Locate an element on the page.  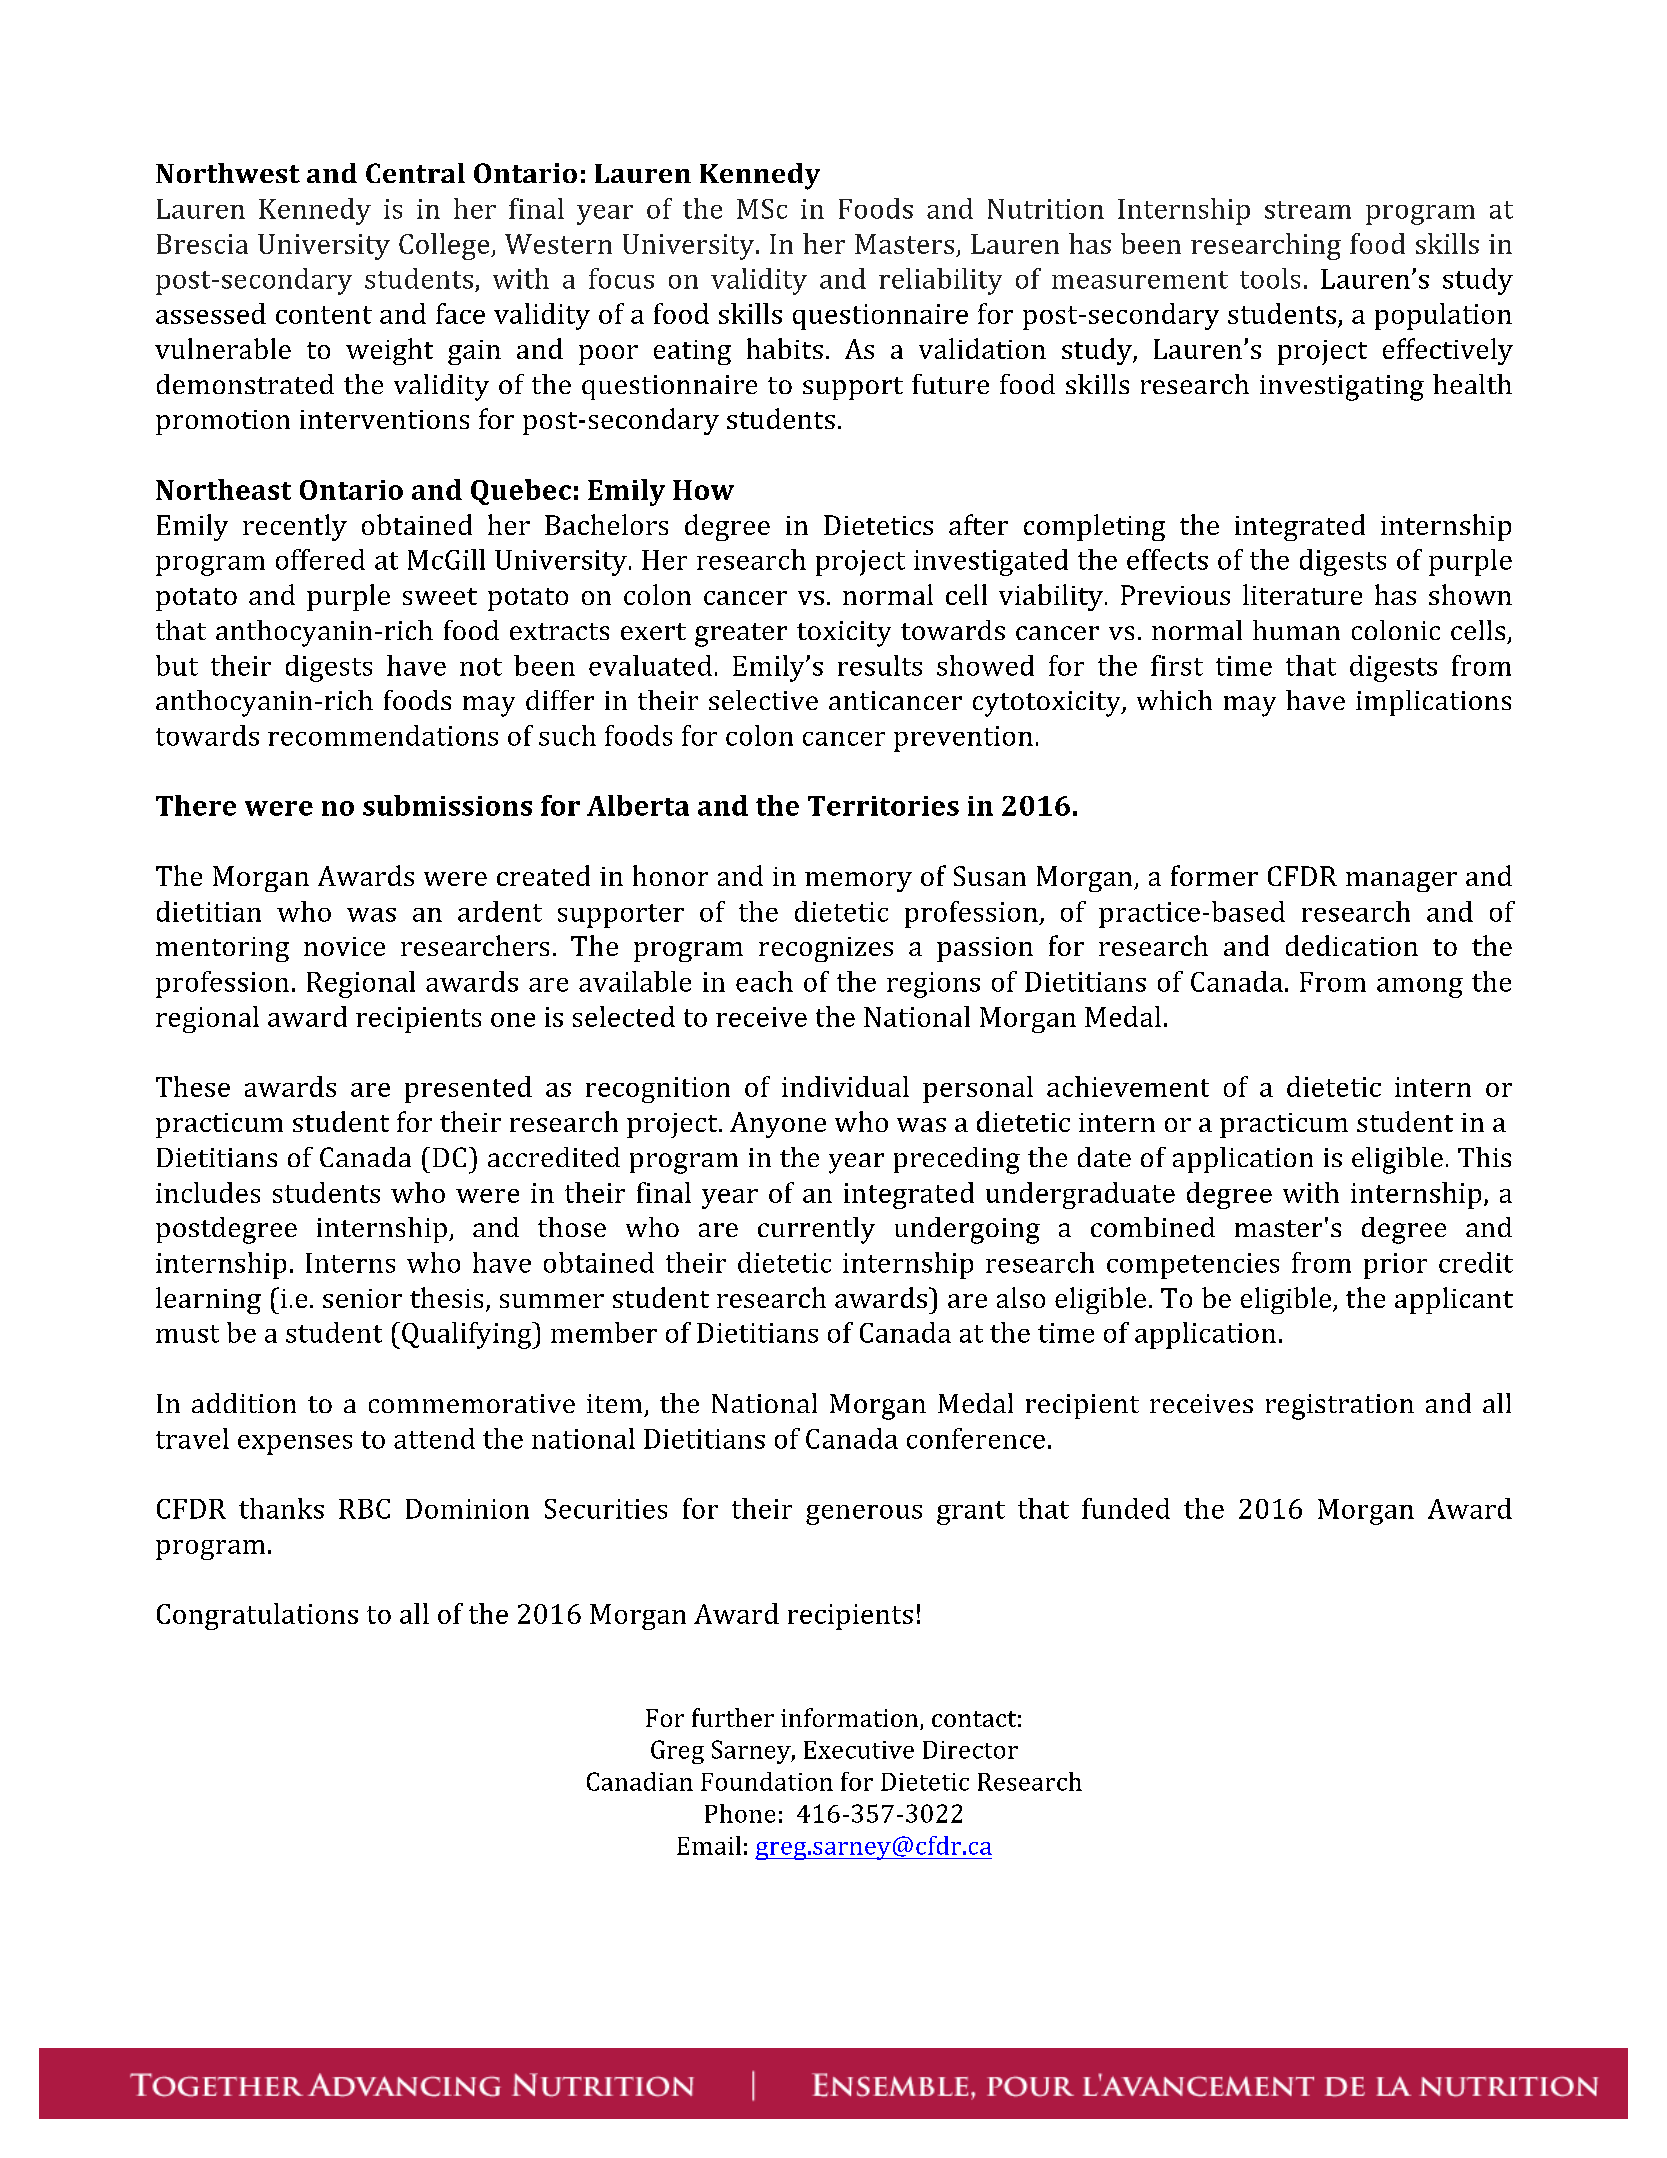
registration is located at coordinates (1340, 1407).
